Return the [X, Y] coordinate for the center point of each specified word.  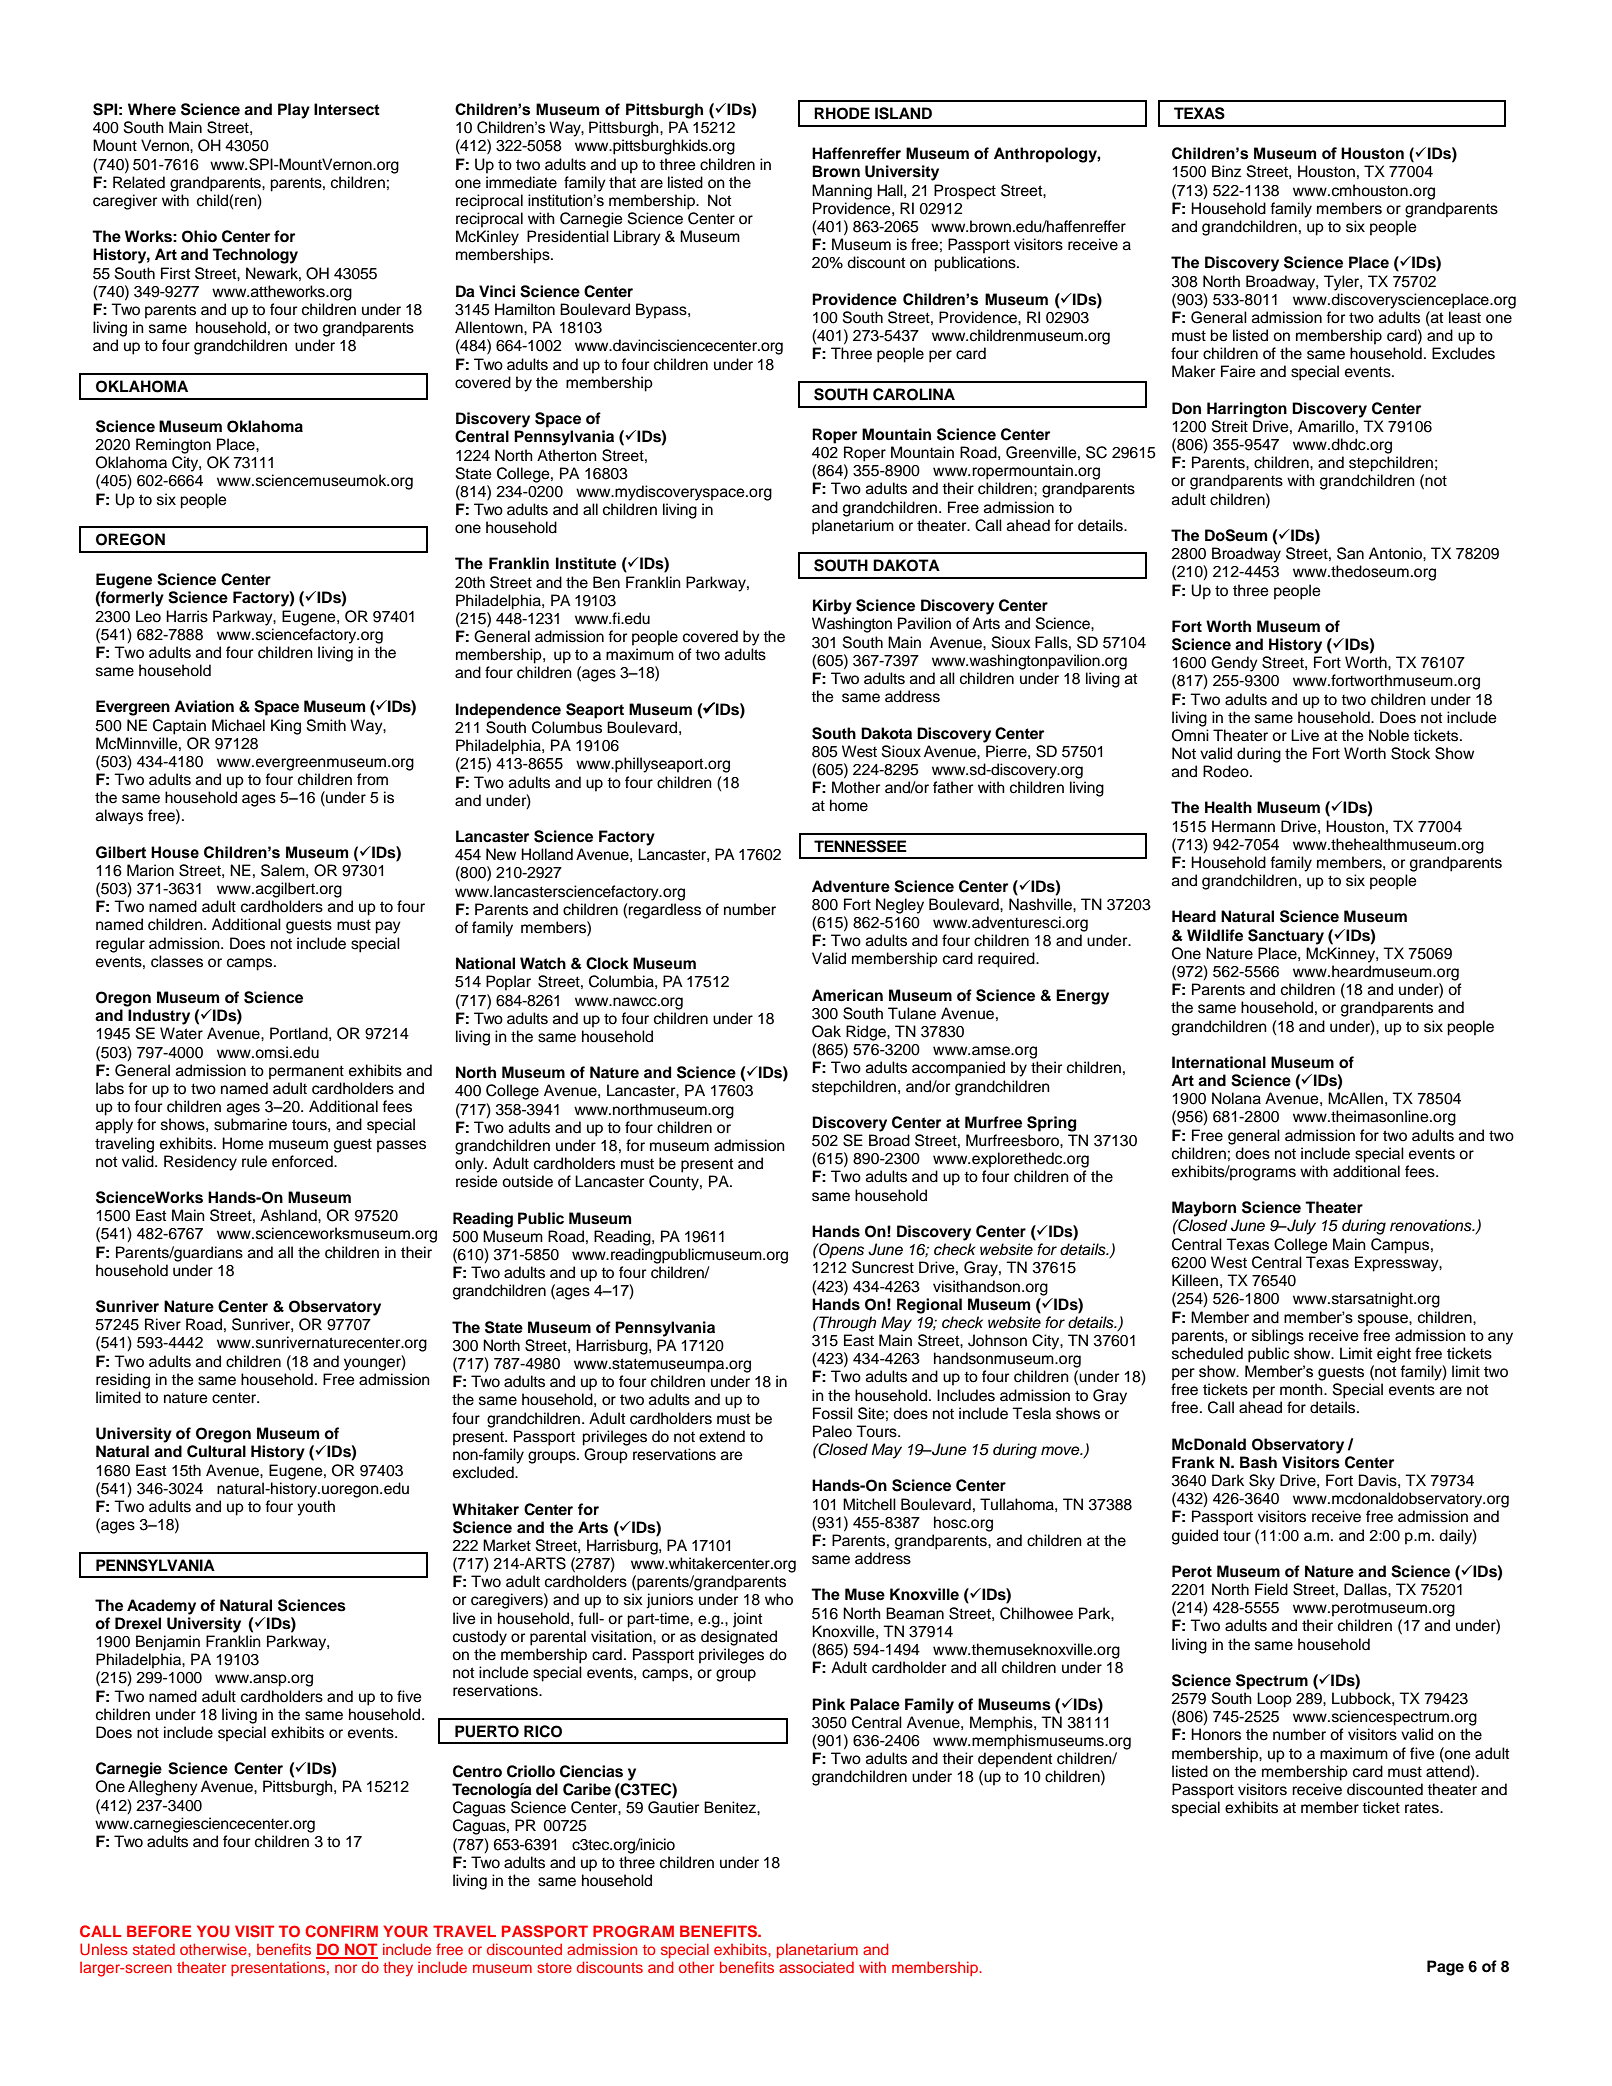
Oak [826, 1031]
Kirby [832, 607]
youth [316, 1508]
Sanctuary [1286, 937]
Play [294, 111]
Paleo [832, 1431]
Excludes [1463, 353]
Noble [1389, 735]
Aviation [204, 706]
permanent [306, 1072]
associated [816, 1967]
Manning [842, 192]
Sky [1262, 1482]
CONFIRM [341, 1931]
